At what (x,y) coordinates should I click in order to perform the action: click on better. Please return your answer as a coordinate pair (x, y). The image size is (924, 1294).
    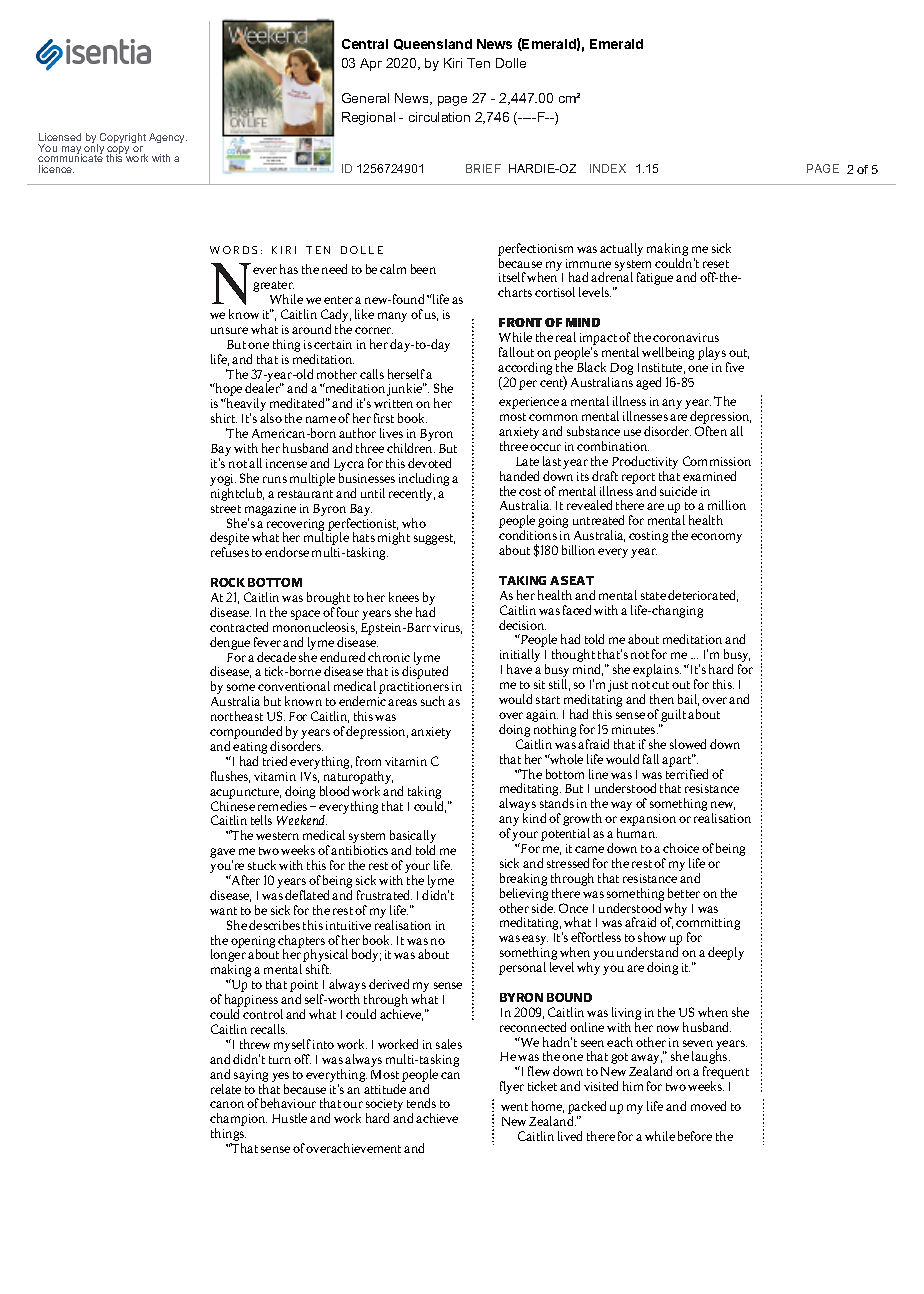
    Looking at the image, I should click on (684, 893).
